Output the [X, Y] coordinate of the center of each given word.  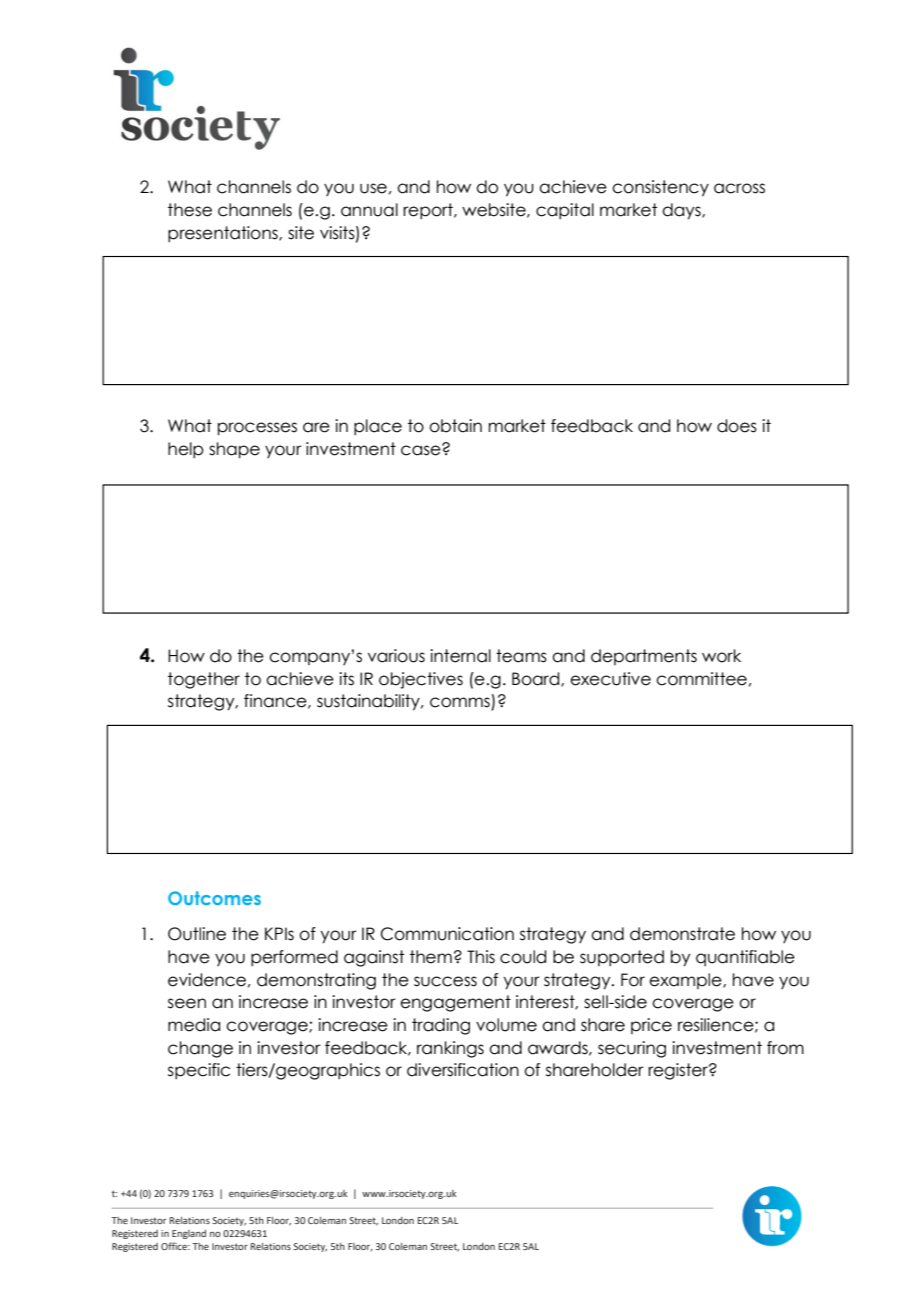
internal [460, 656]
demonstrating [316, 981]
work [721, 656]
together [204, 680]
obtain [455, 426]
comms [461, 703]
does [737, 426]
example [686, 981]
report [429, 211]
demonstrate [682, 934]
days [682, 211]
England [189, 1234]
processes [257, 429]
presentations [224, 234]
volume [506, 1025]
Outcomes [214, 898]
